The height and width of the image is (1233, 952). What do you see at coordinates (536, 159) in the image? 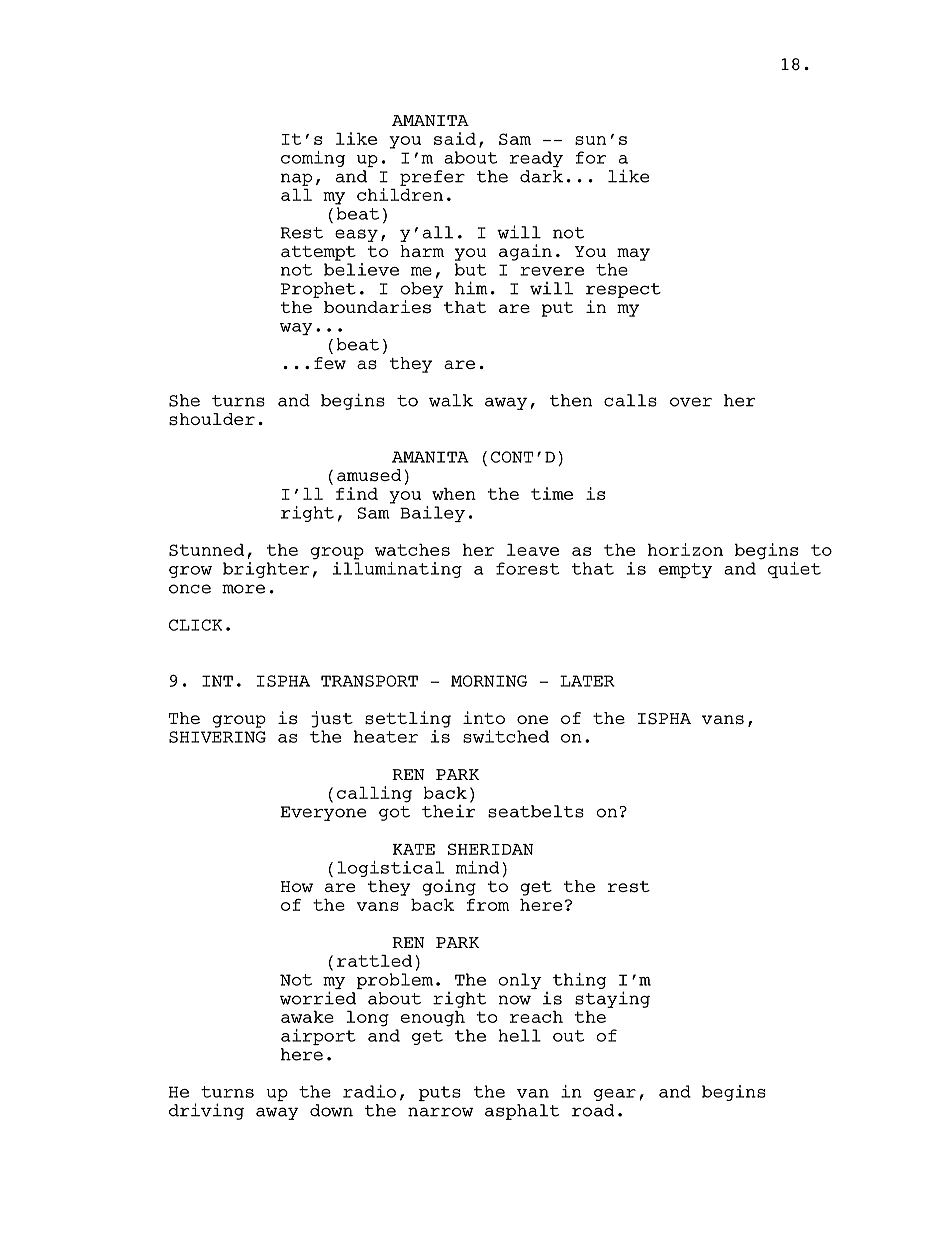
I see `ready` at bounding box center [536, 159].
